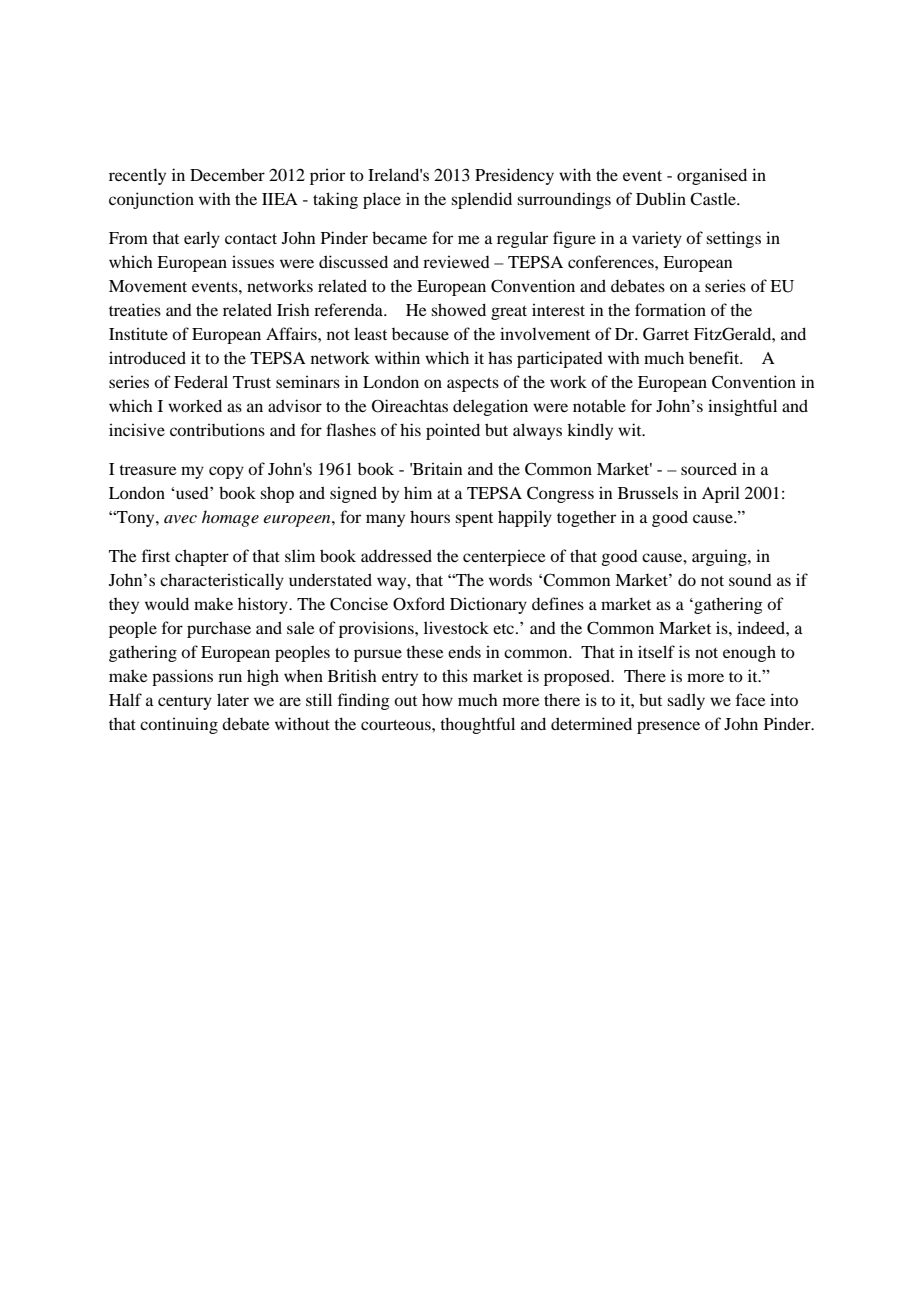 This screenshot has width=924, height=1308. I want to click on organised, so click(712, 176).
